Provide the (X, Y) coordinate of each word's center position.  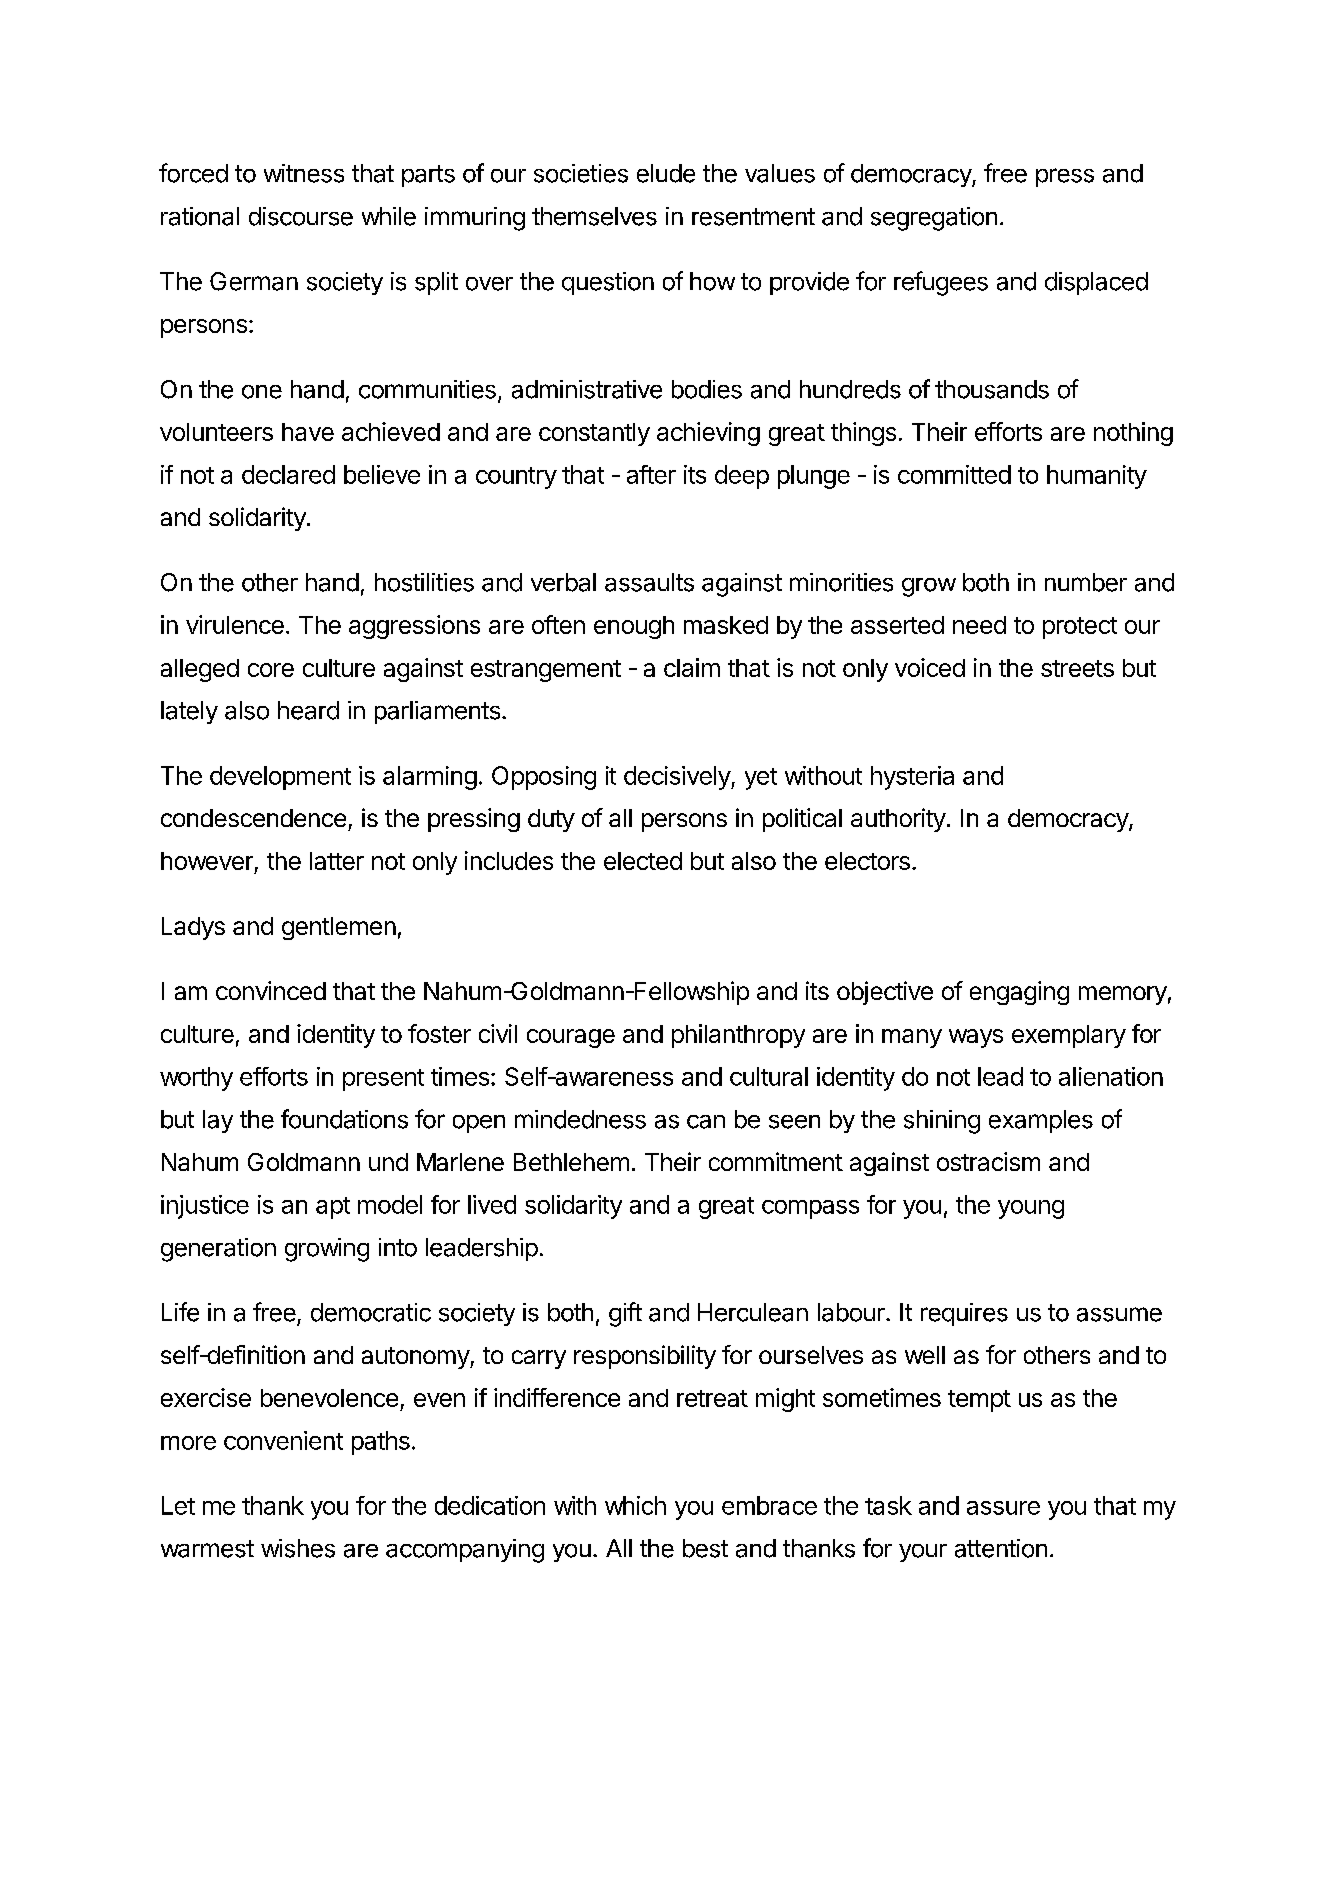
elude (666, 173)
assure (1003, 1508)
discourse (301, 216)
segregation (934, 219)
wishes (298, 1548)
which (635, 1505)
